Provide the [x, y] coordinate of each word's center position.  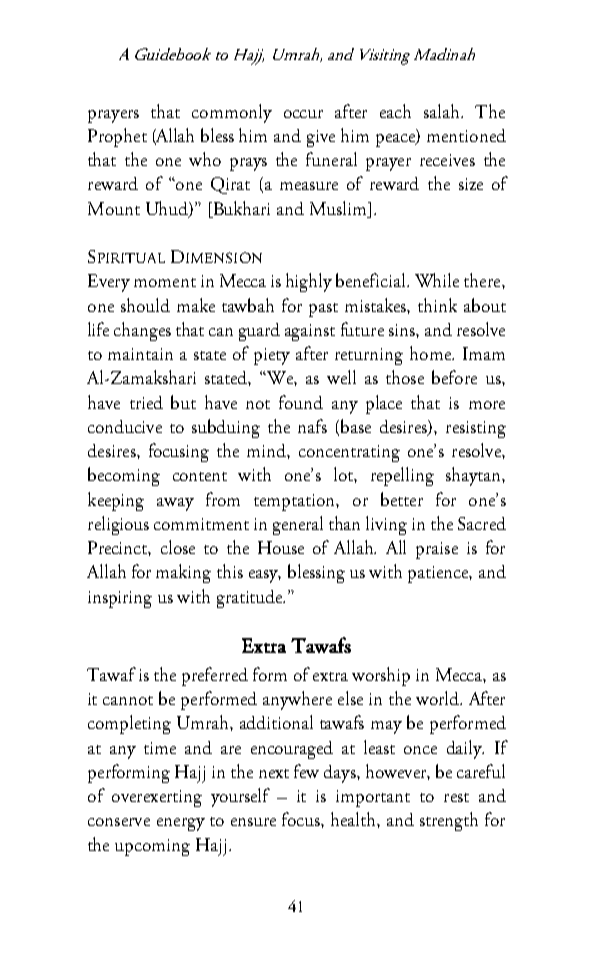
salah [443, 111]
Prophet [117, 137]
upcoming [152, 847]
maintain [140, 354]
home [431, 353]
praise [437, 550]
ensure [253, 822]
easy [265, 576]
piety [272, 356]
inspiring [120, 599]
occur [303, 114]
